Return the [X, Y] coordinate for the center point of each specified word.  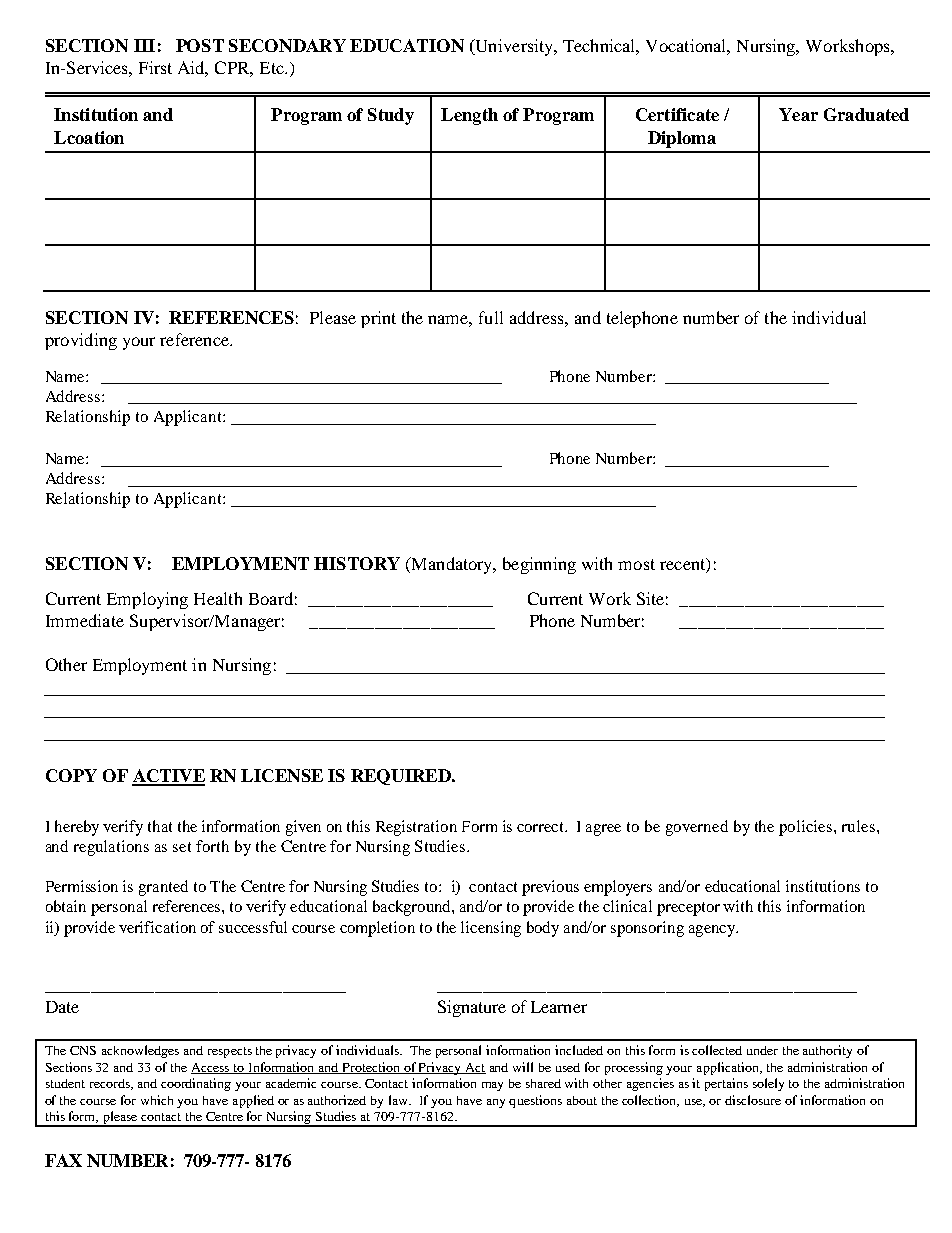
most [636, 564]
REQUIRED [402, 777]
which [157, 1100]
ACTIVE [168, 777]
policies [807, 828]
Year [798, 114]
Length [469, 116]
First [155, 67]
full [491, 317]
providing [81, 341]
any [496, 1103]
